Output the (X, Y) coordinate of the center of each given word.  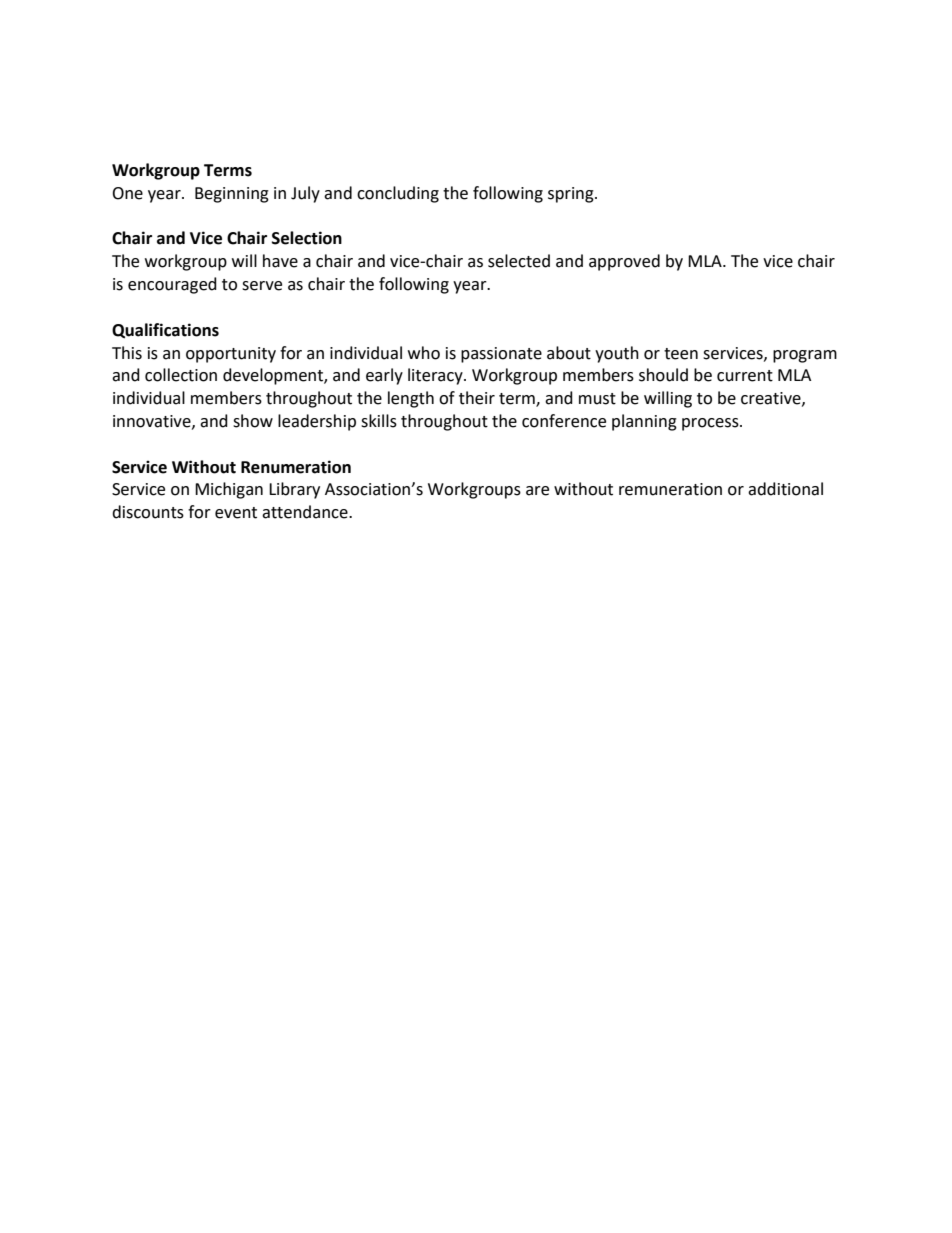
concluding (398, 194)
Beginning (232, 195)
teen (681, 354)
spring (572, 195)
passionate (501, 355)
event (236, 513)
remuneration (670, 489)
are (537, 491)
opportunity (231, 355)
